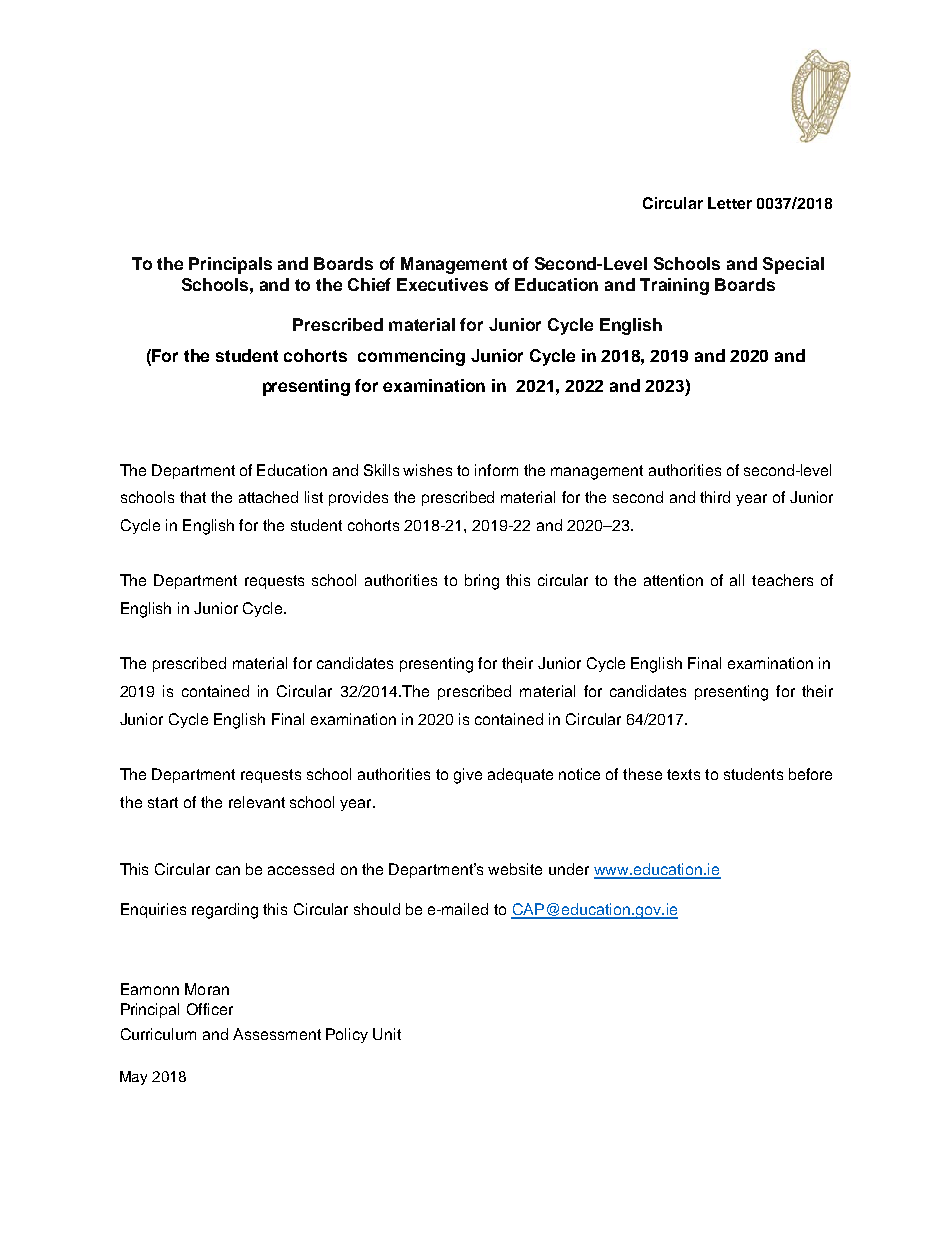 The image size is (952, 1233). What do you see at coordinates (515, 869) in the page?
I see `website` at bounding box center [515, 869].
